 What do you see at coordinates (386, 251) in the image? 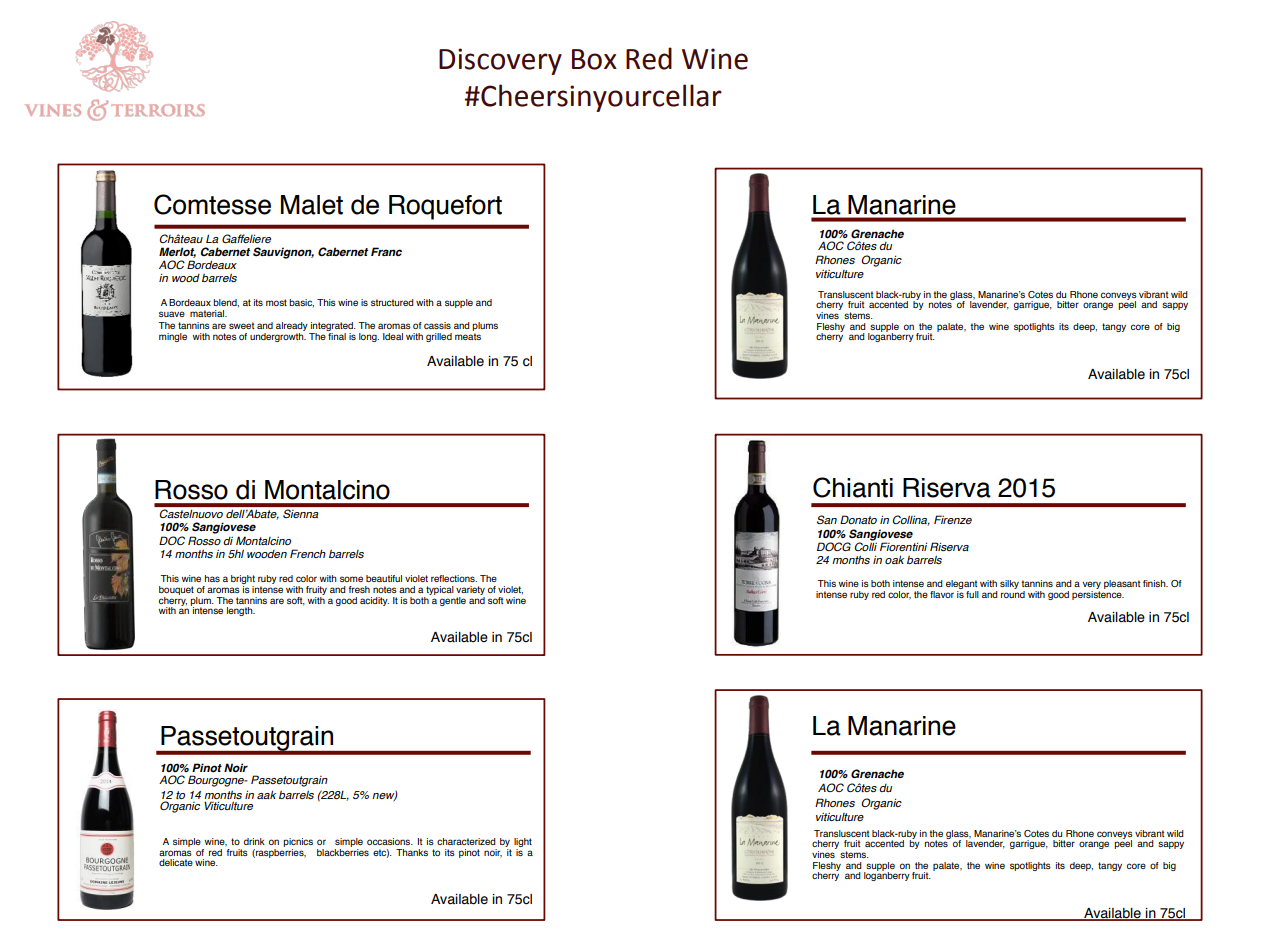
I see `Franc` at bounding box center [386, 251].
